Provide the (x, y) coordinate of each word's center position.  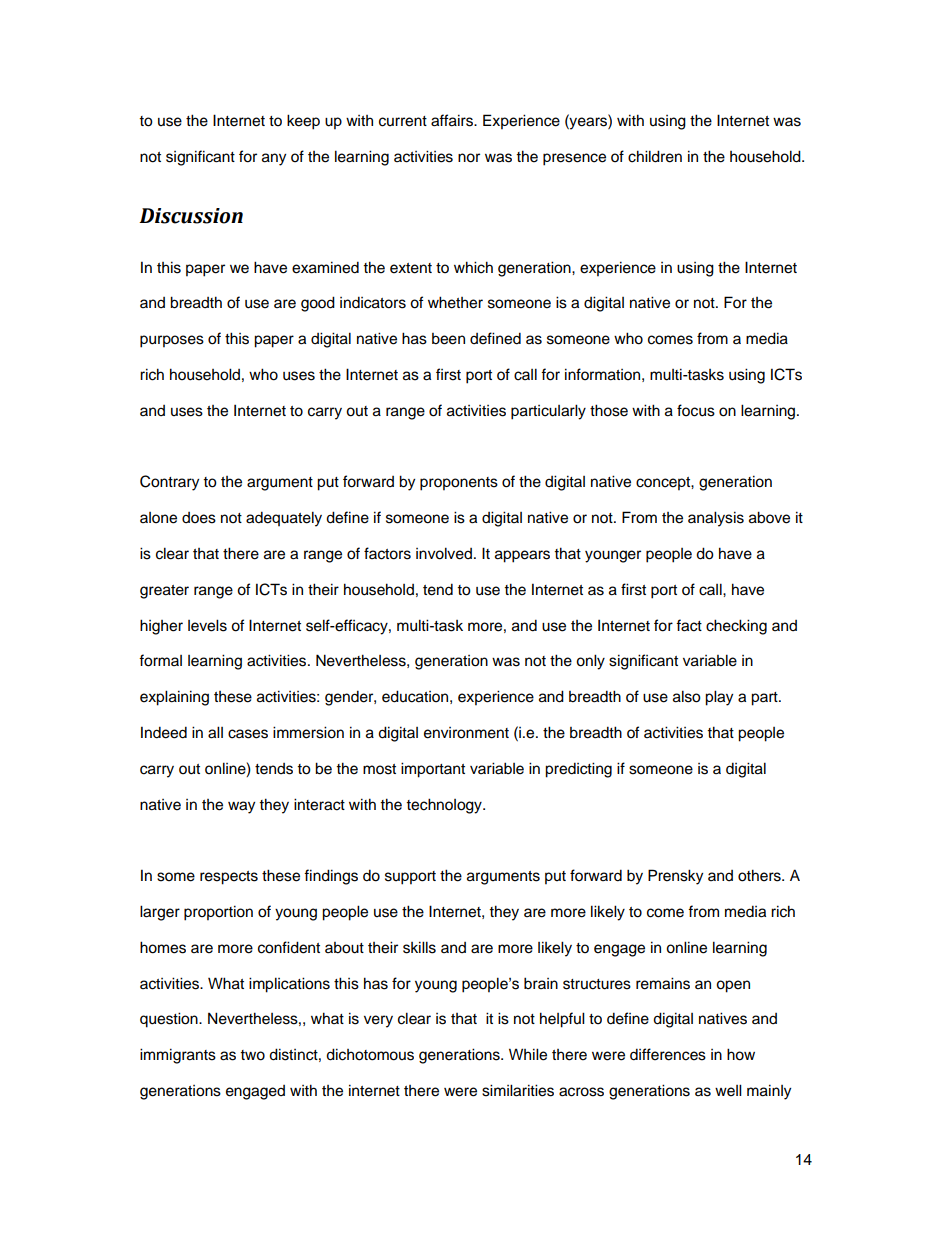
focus (696, 410)
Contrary (169, 483)
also (687, 696)
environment (466, 733)
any (274, 159)
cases (248, 734)
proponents (459, 484)
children (655, 156)
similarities (518, 1090)
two (252, 1055)
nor (469, 158)
